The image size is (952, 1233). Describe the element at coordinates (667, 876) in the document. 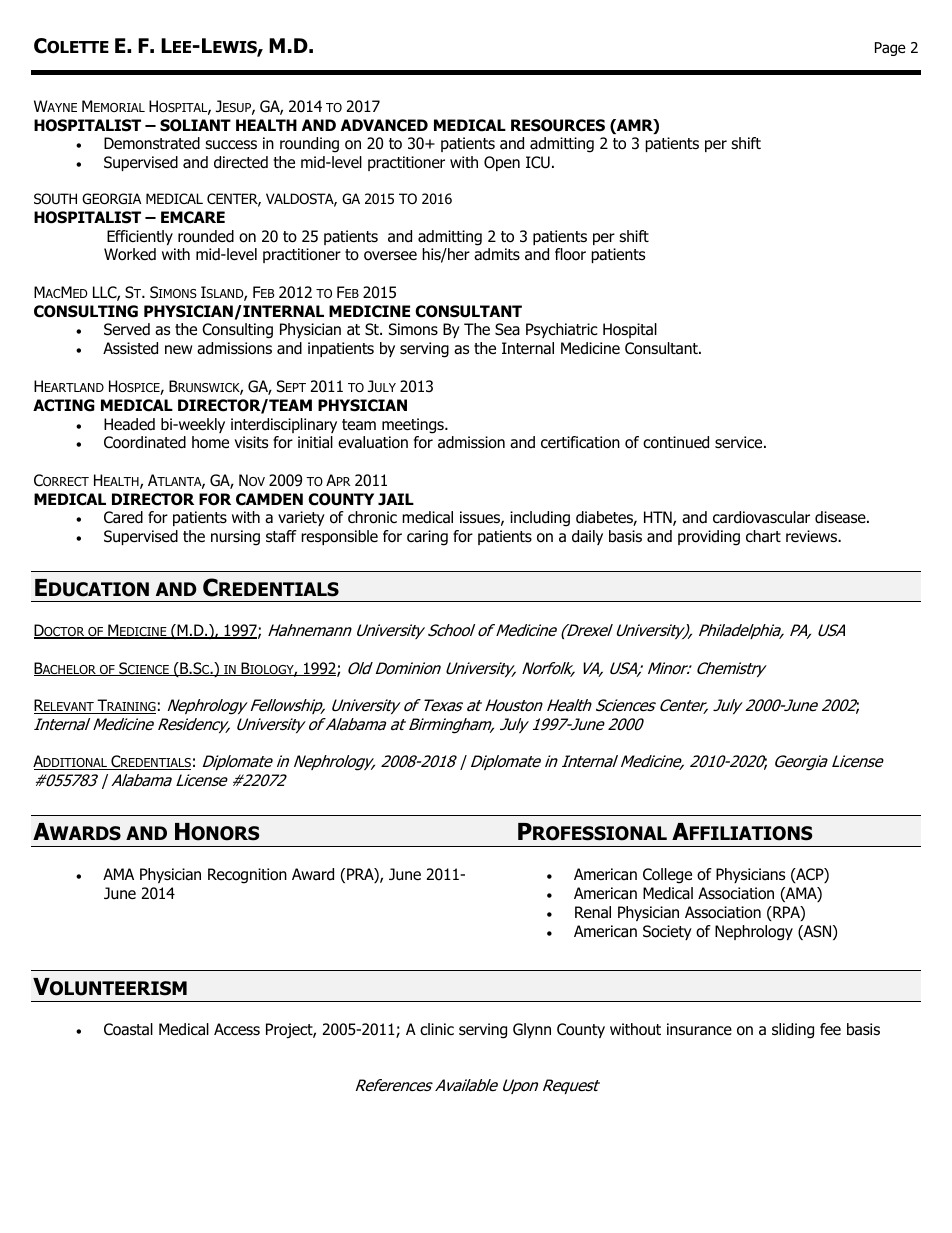

I see `College` at that location.
